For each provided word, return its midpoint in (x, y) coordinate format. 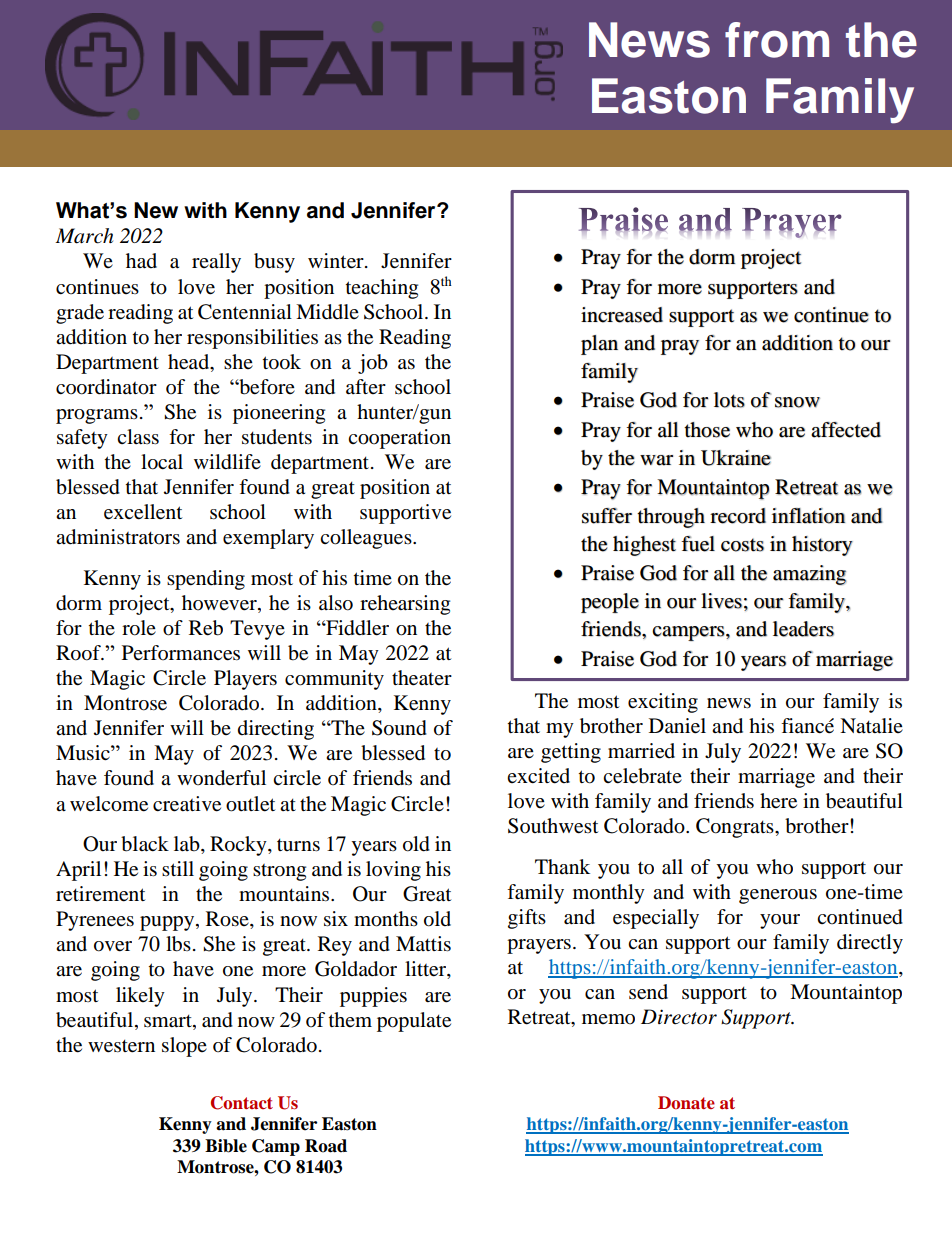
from (777, 40)
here (778, 801)
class (138, 437)
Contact (242, 1103)
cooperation (399, 439)
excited (538, 776)
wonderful (221, 778)
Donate (686, 1102)
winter (337, 261)
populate (414, 1022)
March (84, 236)
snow (797, 402)
